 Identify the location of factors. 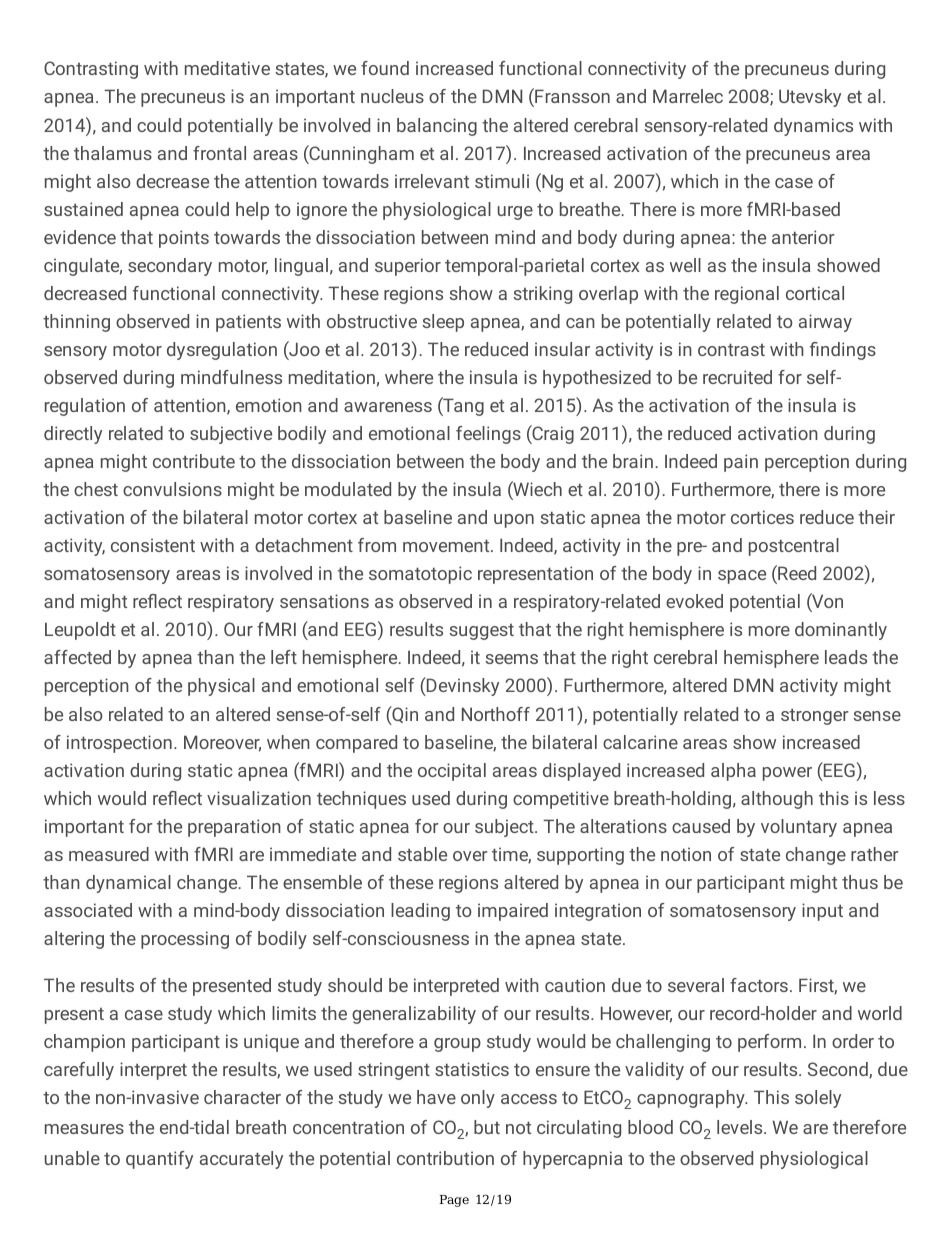
(759, 985).
